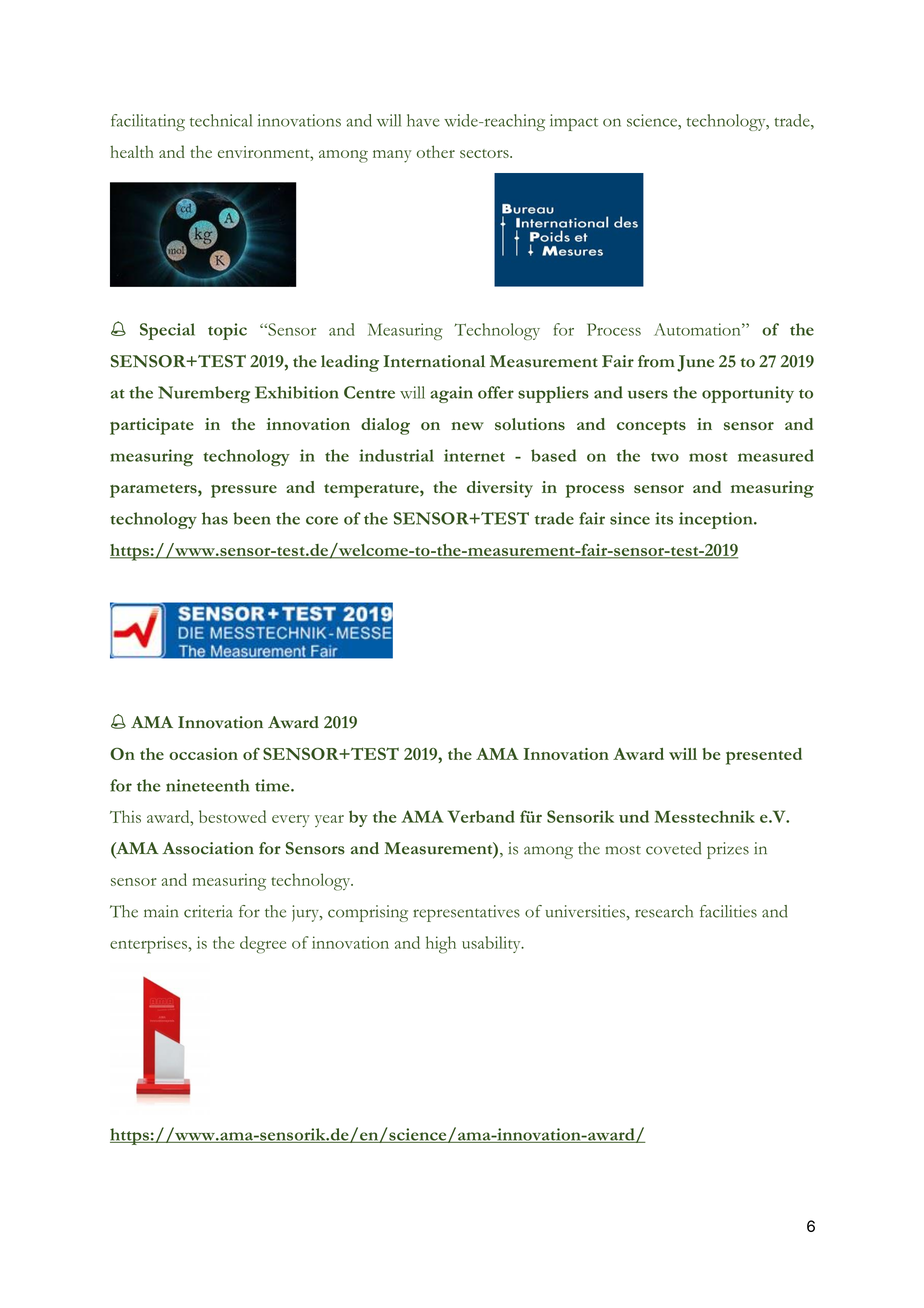 The height and width of the screenshot is (1308, 924). I want to click on impact, so click(574, 122).
